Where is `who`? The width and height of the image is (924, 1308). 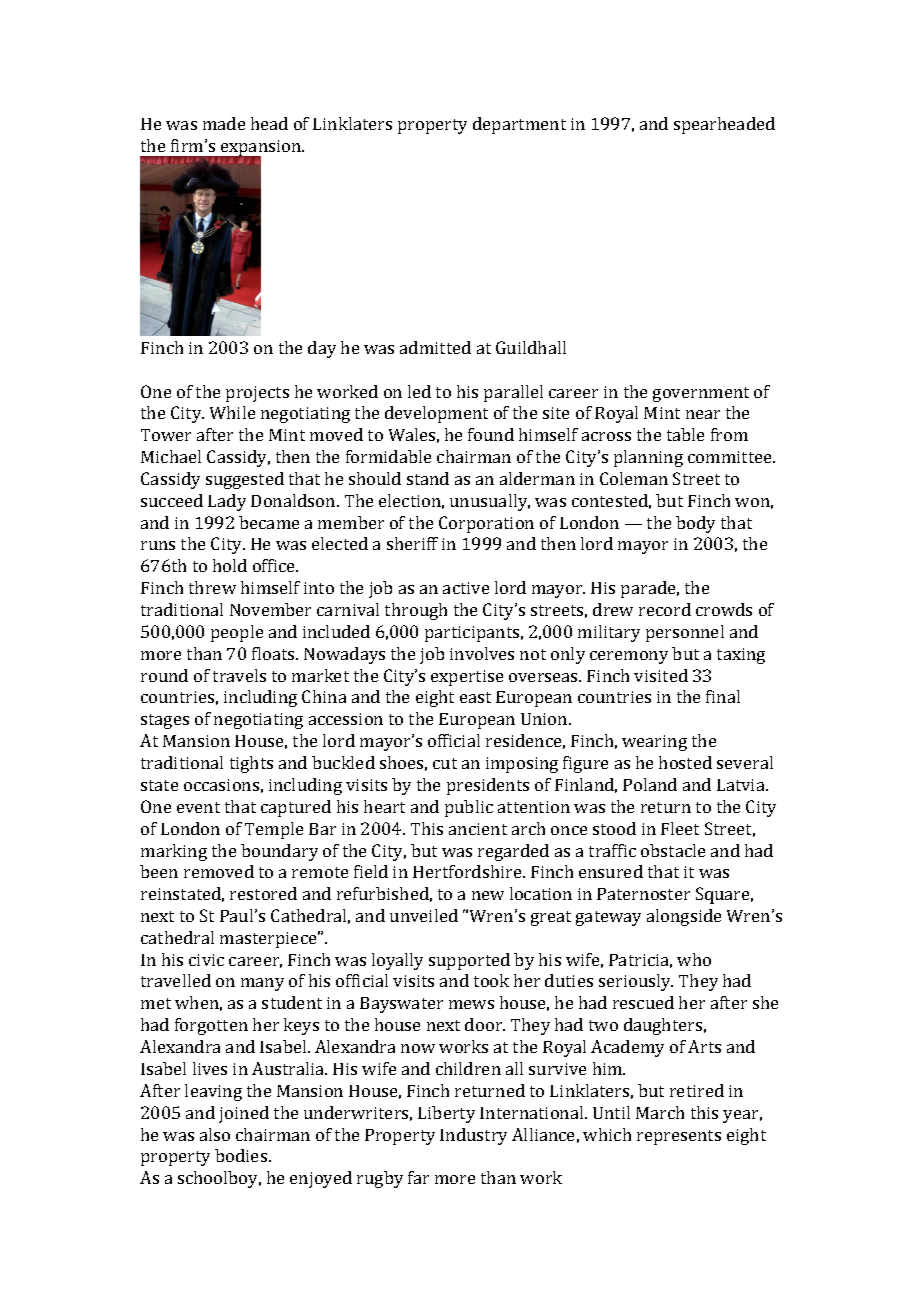
who is located at coordinates (694, 959).
